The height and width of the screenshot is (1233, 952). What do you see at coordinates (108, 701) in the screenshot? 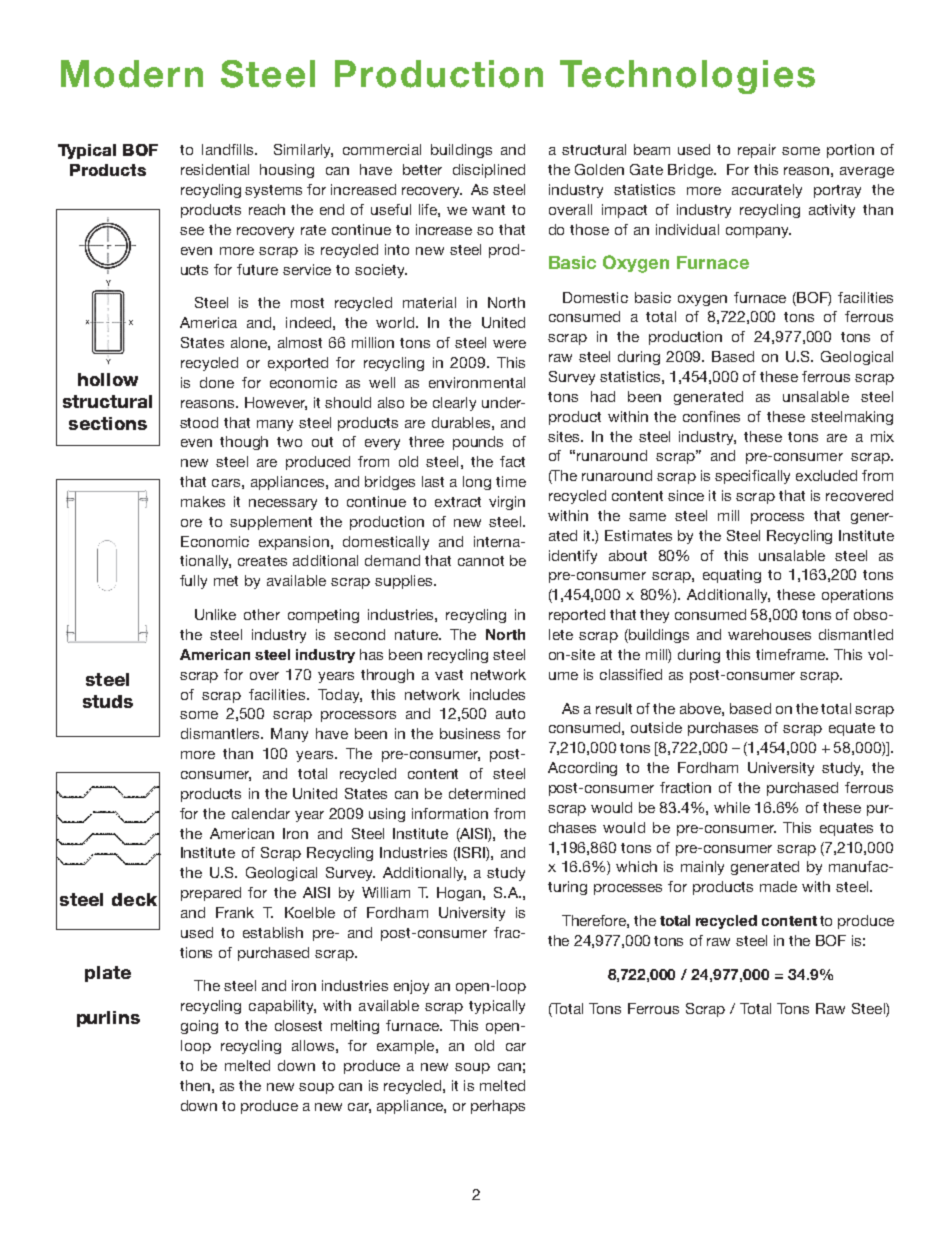
I see `studs` at bounding box center [108, 701].
